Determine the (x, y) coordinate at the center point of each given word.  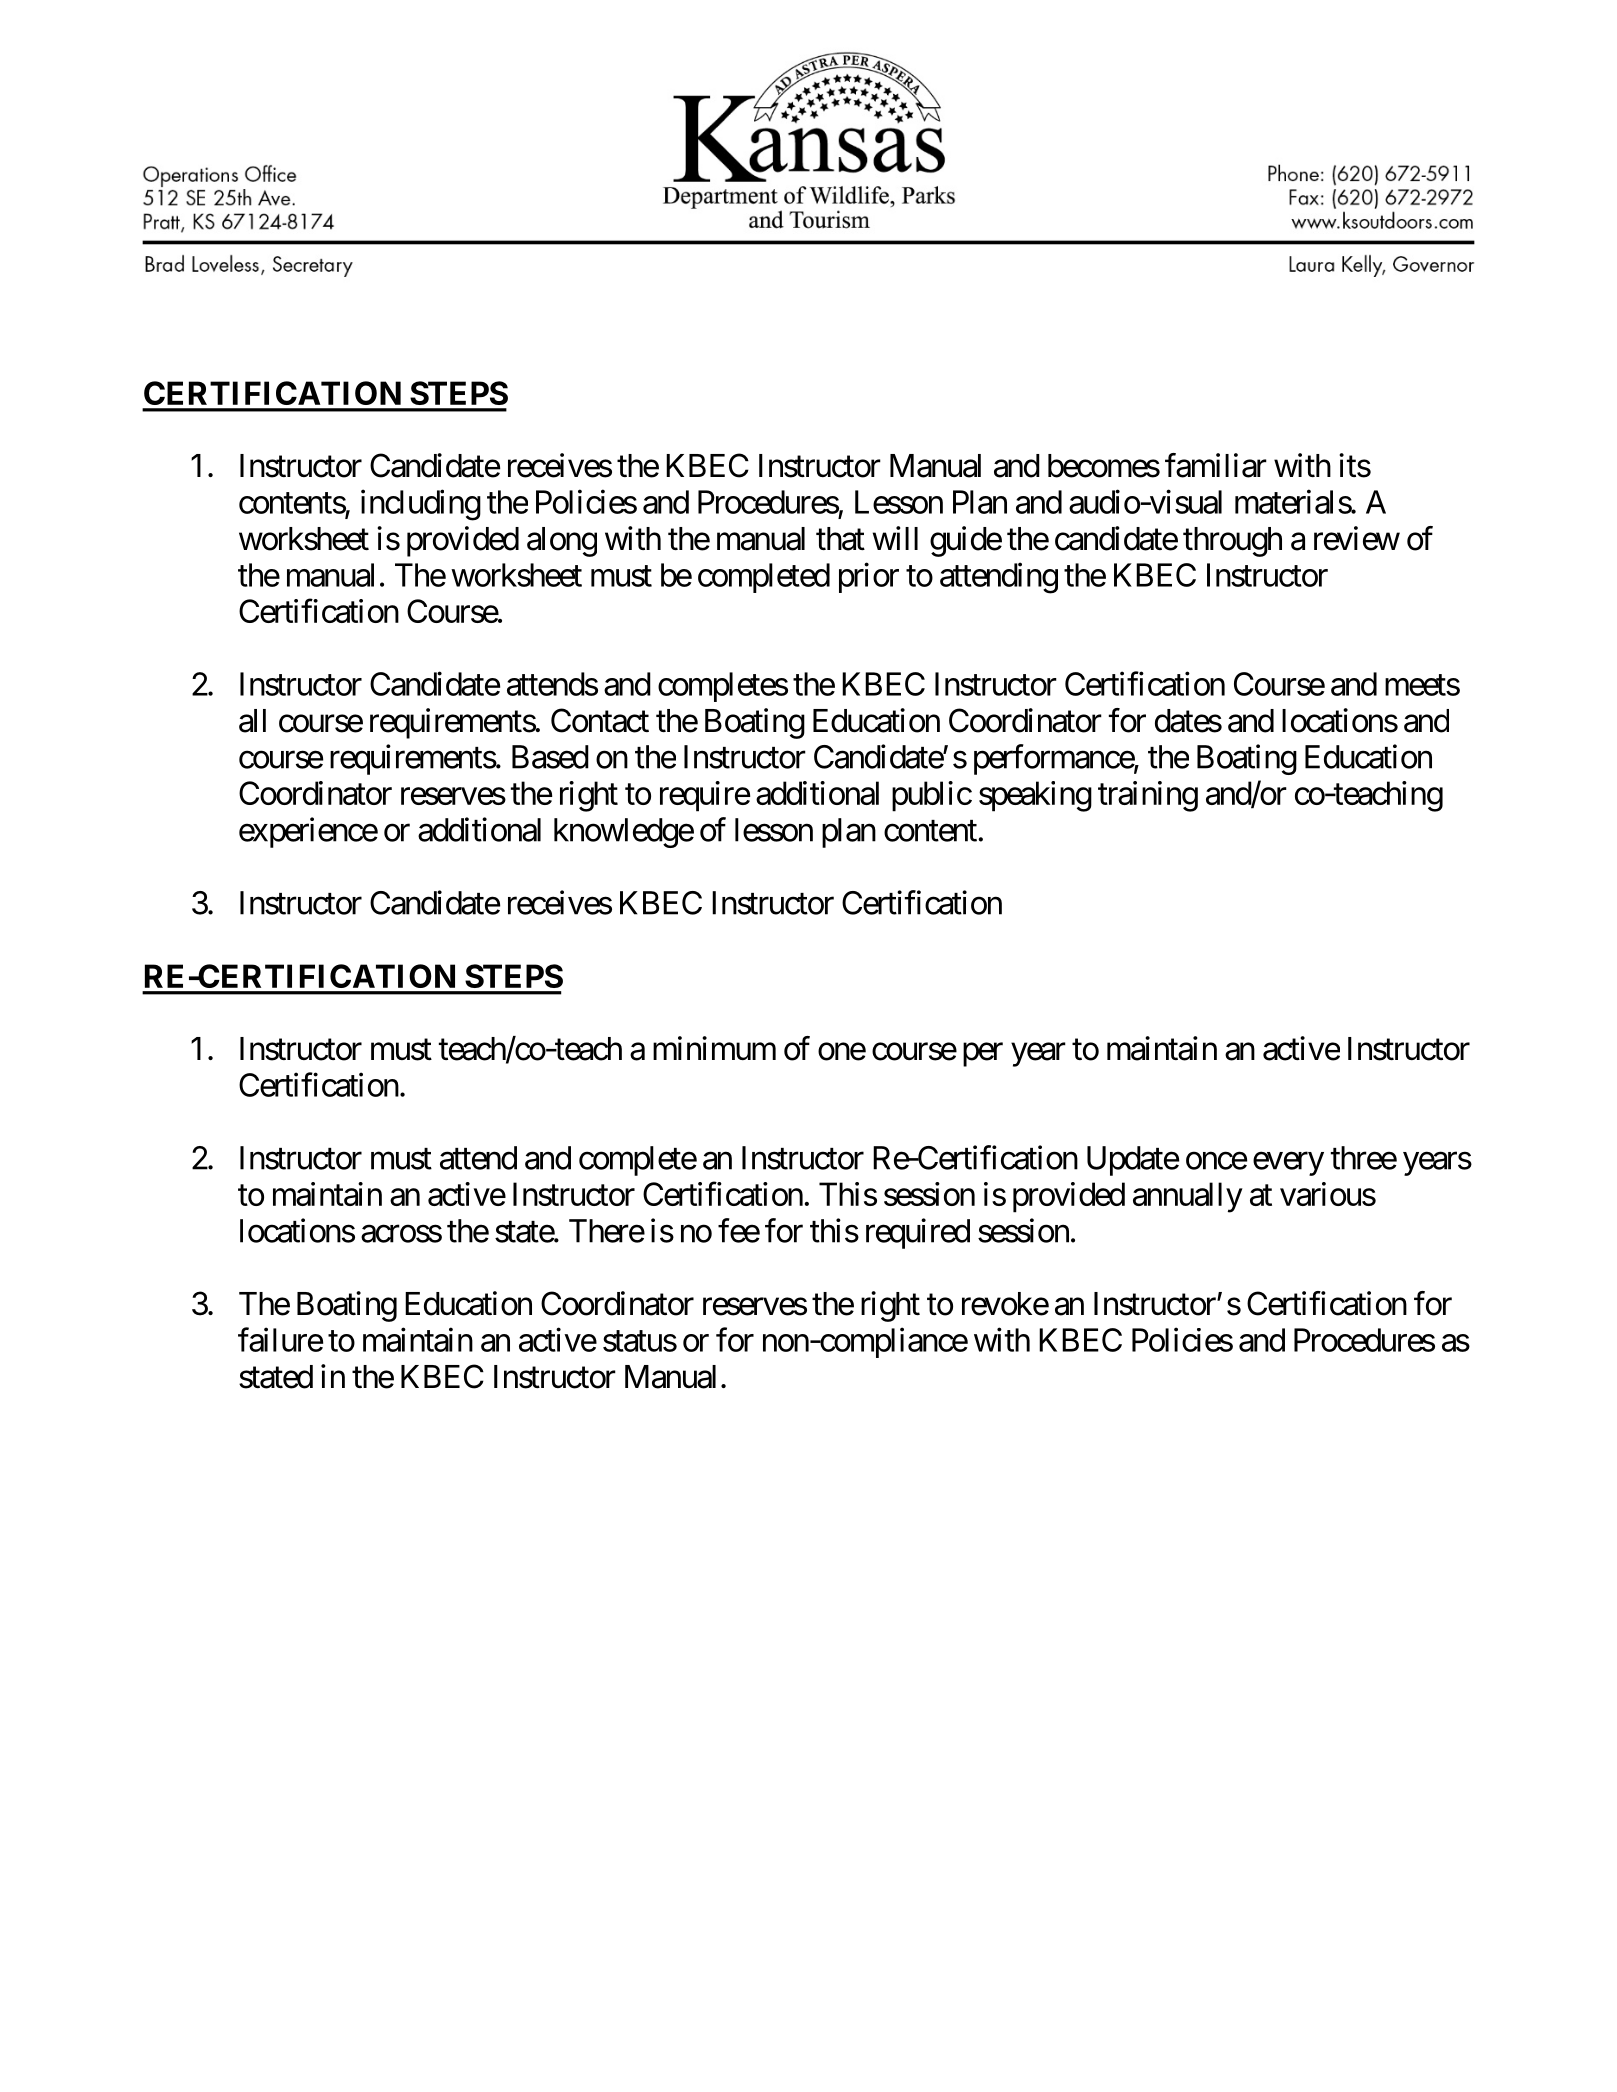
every (1288, 1164)
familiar (1216, 465)
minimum (714, 1048)
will (895, 538)
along (562, 542)
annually (1188, 1197)
